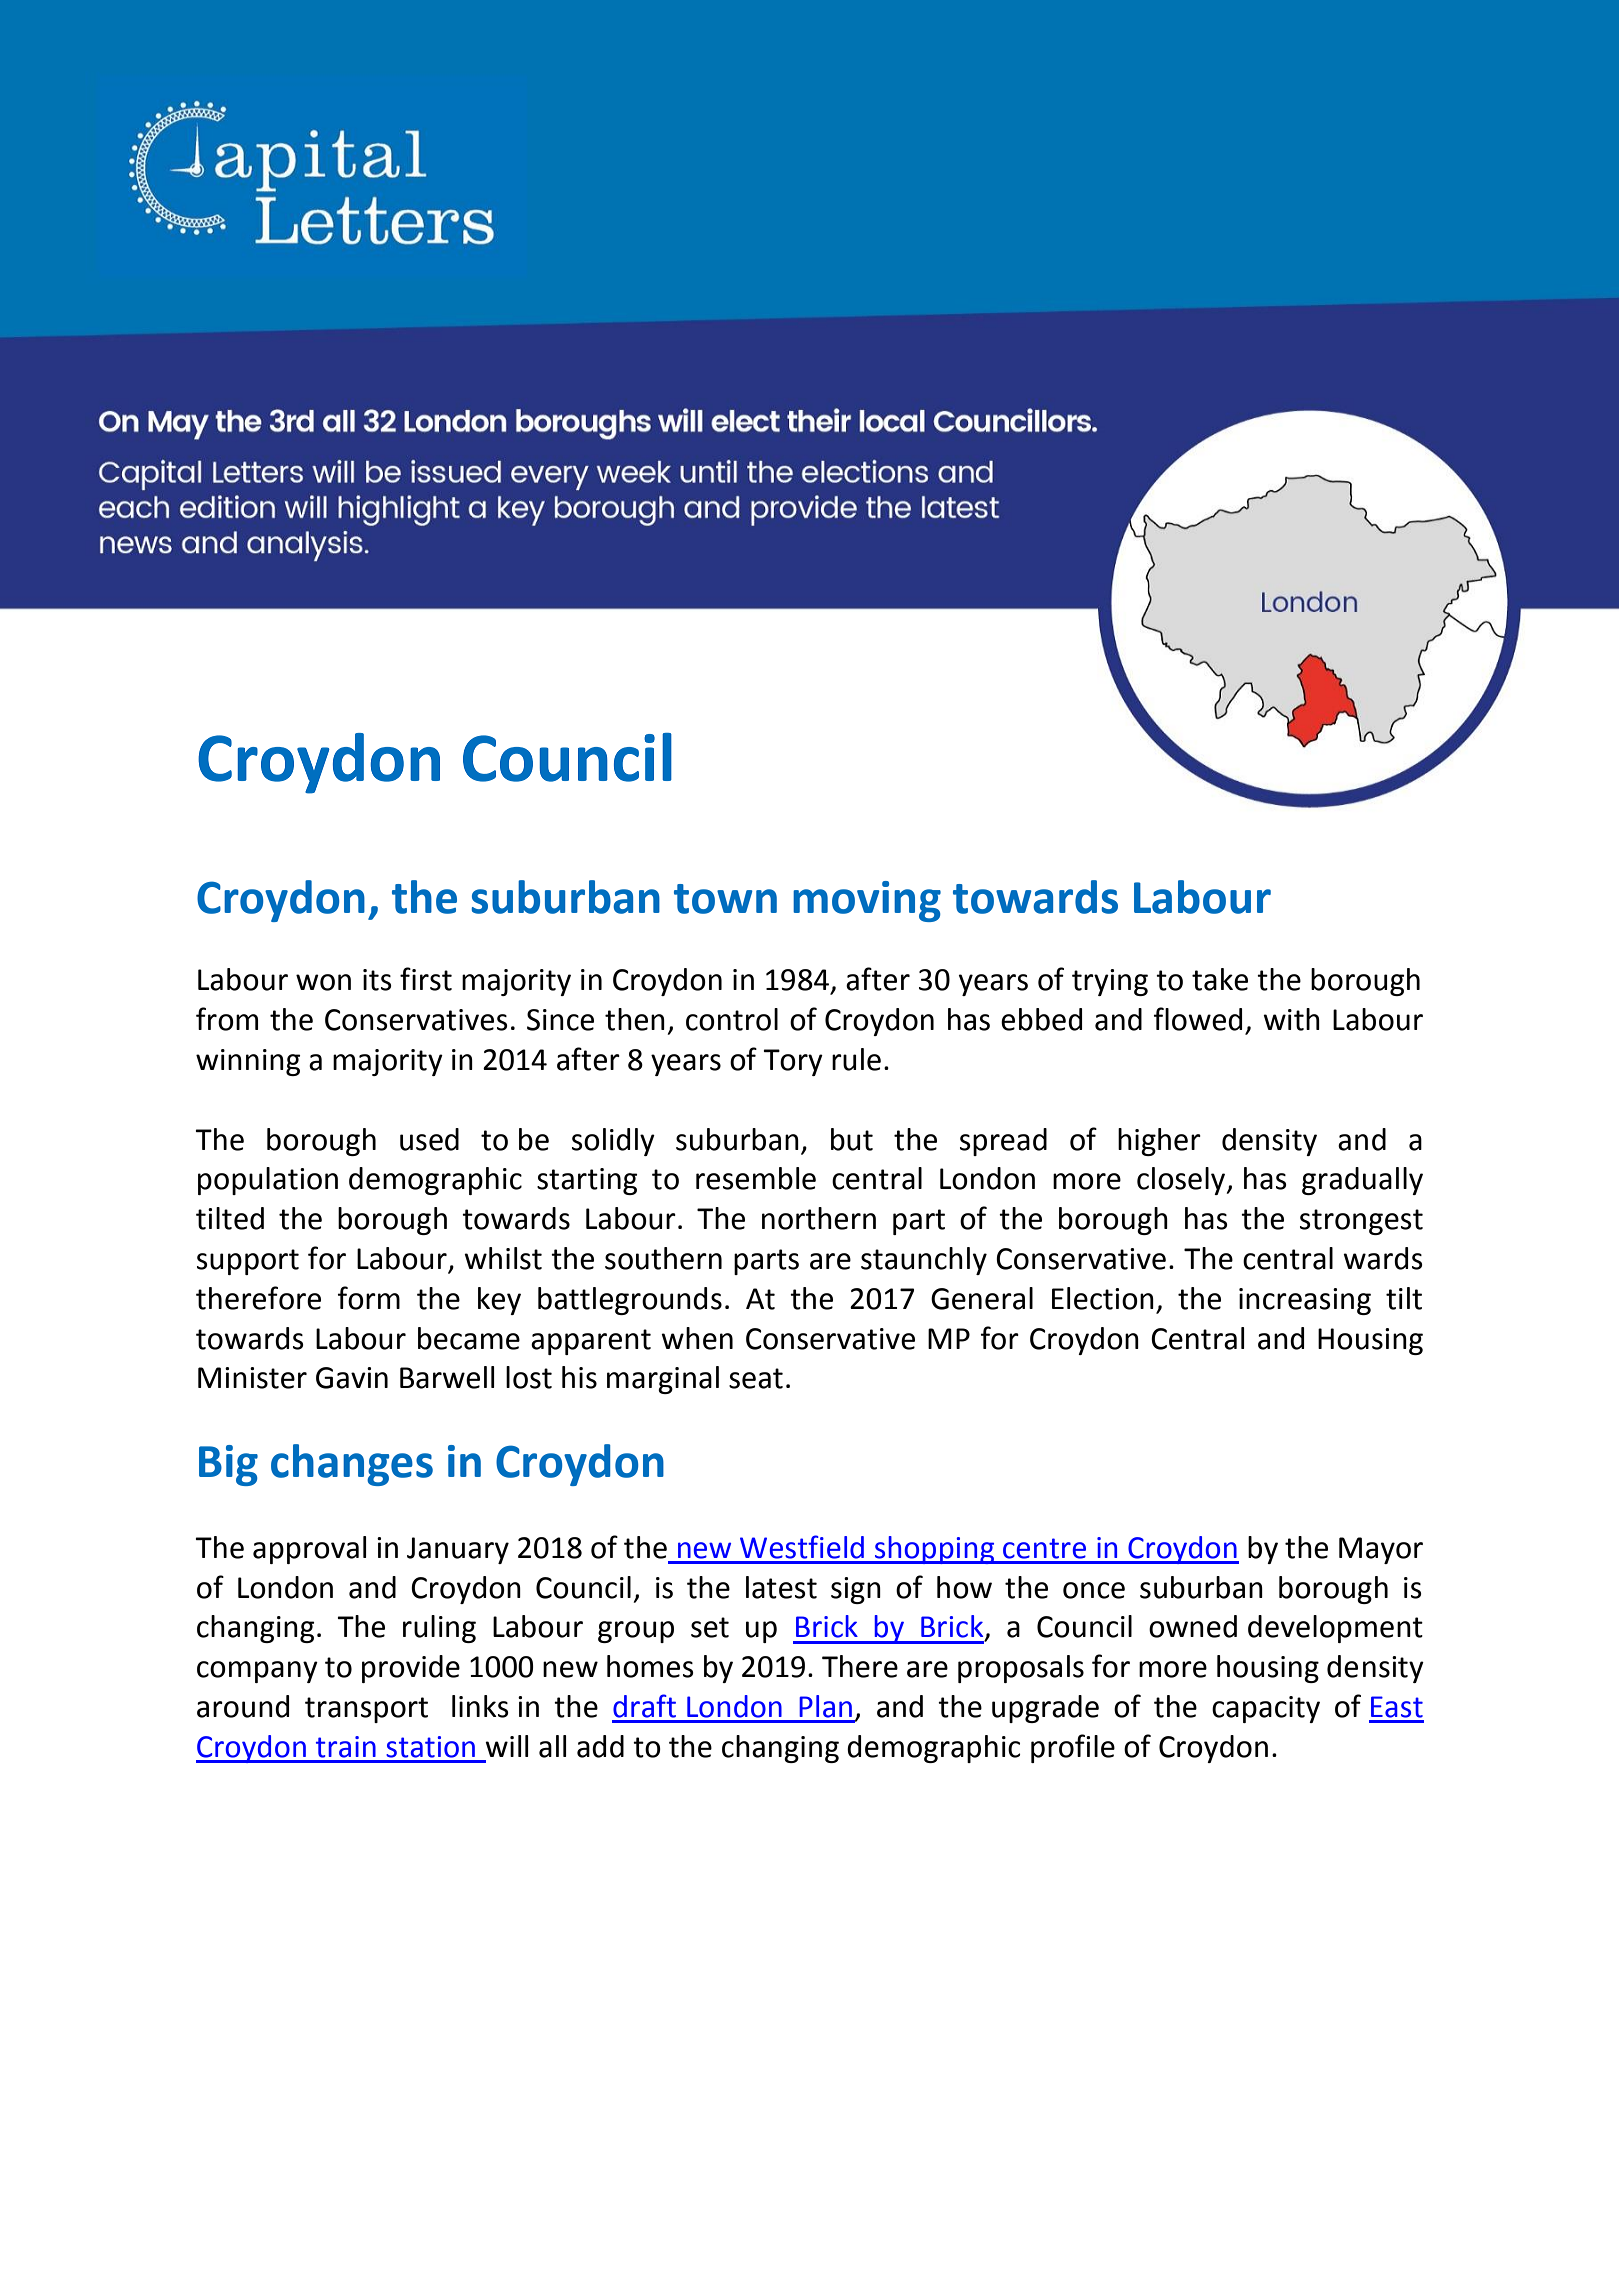 This image has height=2289, width=1619. What do you see at coordinates (1266, 1709) in the image?
I see `capacity` at bounding box center [1266, 1709].
